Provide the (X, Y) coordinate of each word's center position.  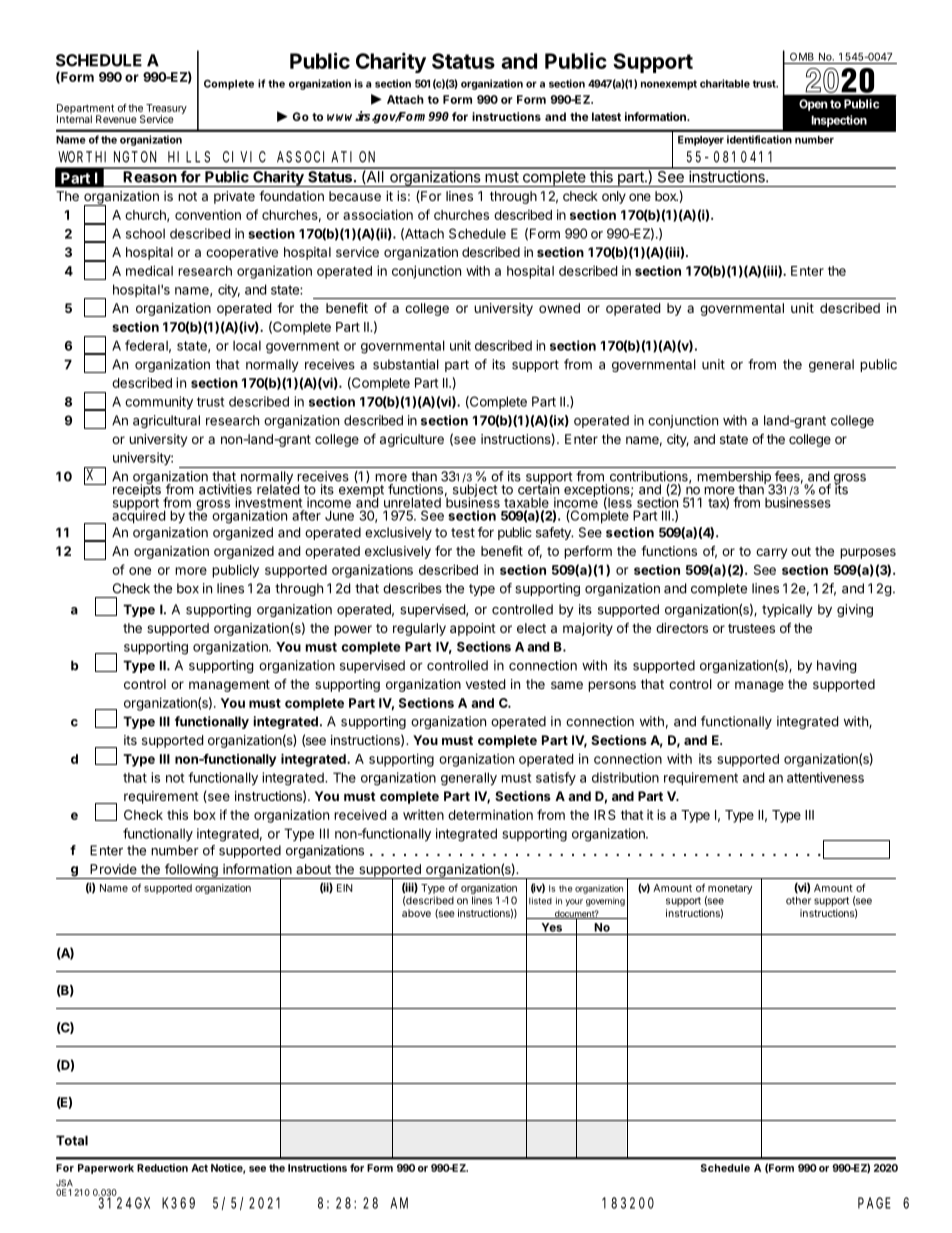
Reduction (162, 1168)
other (798, 900)
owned (559, 308)
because (355, 196)
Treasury (166, 110)
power (353, 630)
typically (787, 610)
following (191, 871)
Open (813, 105)
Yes (552, 927)
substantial (406, 364)
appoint (473, 629)
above (416, 913)
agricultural (166, 421)
